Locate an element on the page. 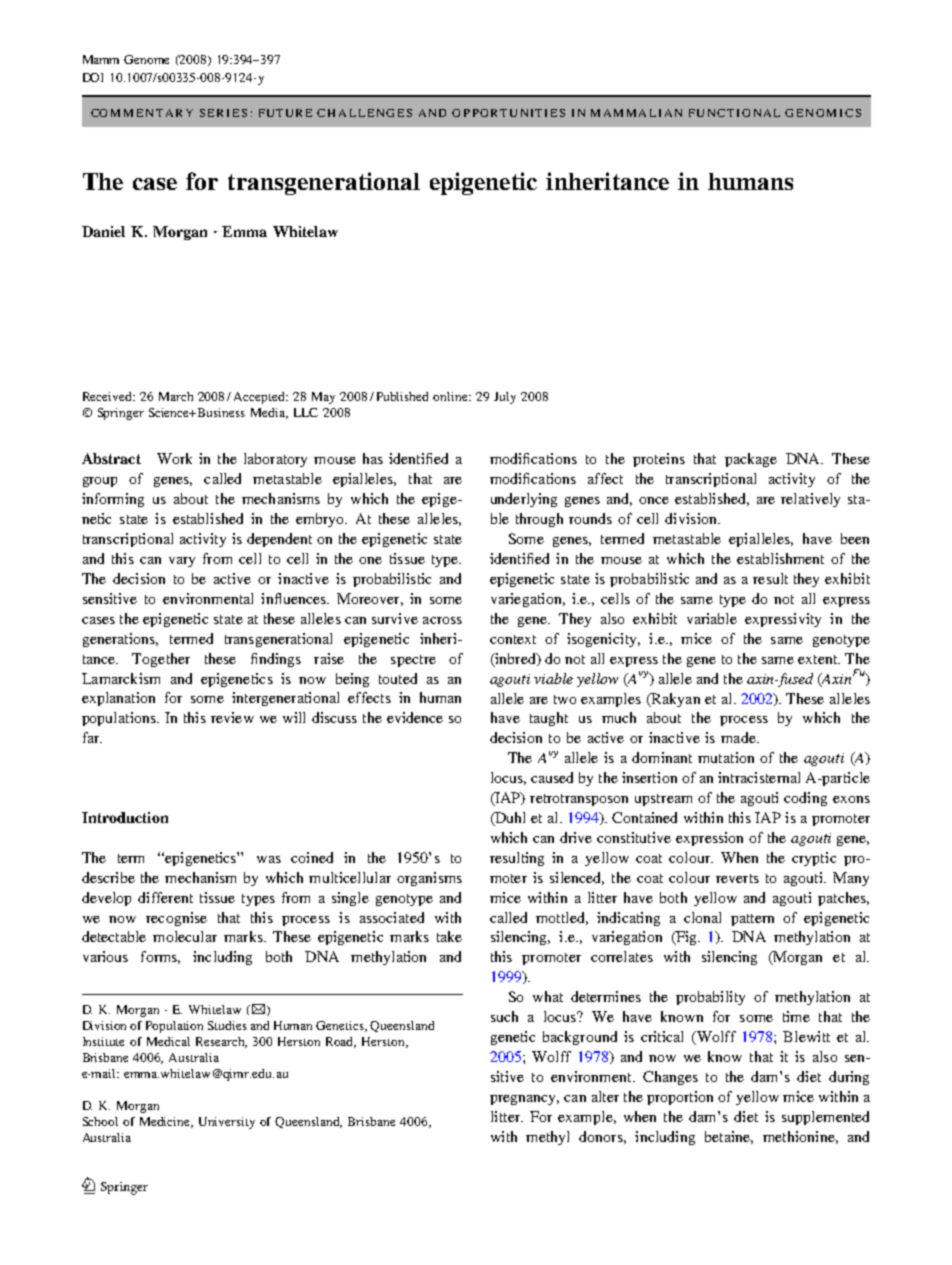 This document has height=1265, width=952. review is located at coordinates (232, 717).
